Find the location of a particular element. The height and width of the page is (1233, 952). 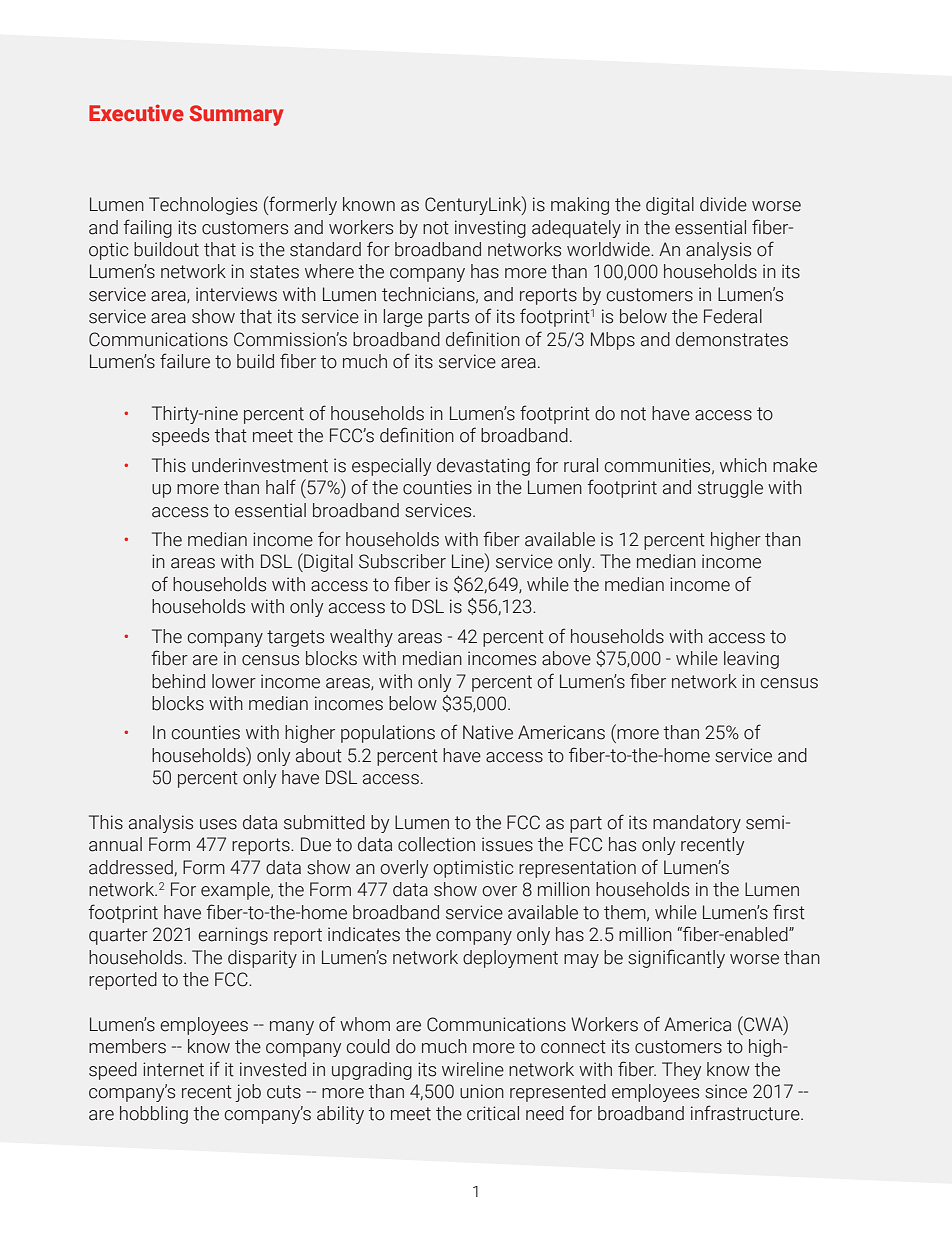

underinvestment is located at coordinates (260, 465).
